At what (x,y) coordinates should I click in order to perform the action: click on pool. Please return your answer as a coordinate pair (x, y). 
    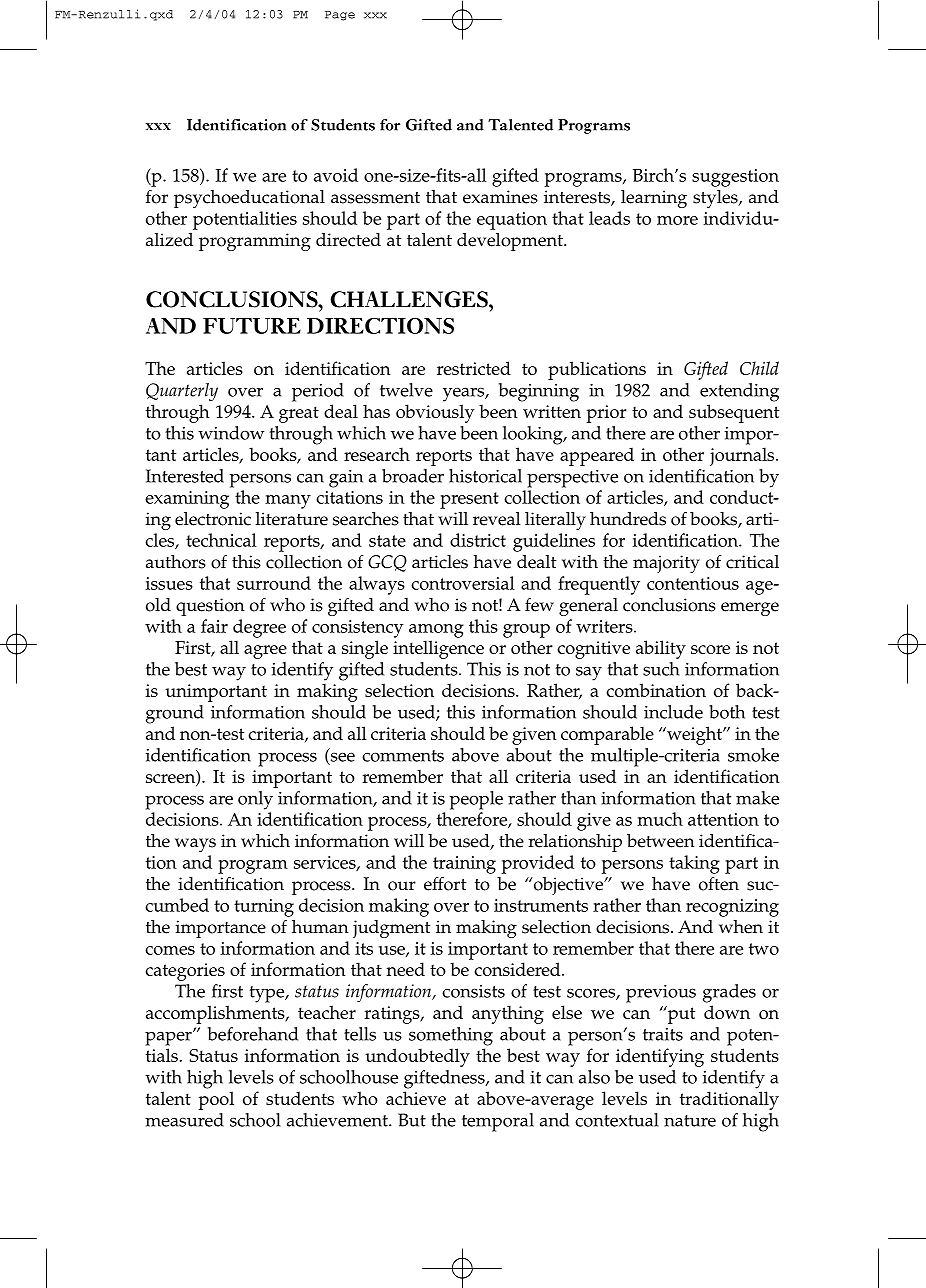
    Looking at the image, I should click on (216, 1100).
